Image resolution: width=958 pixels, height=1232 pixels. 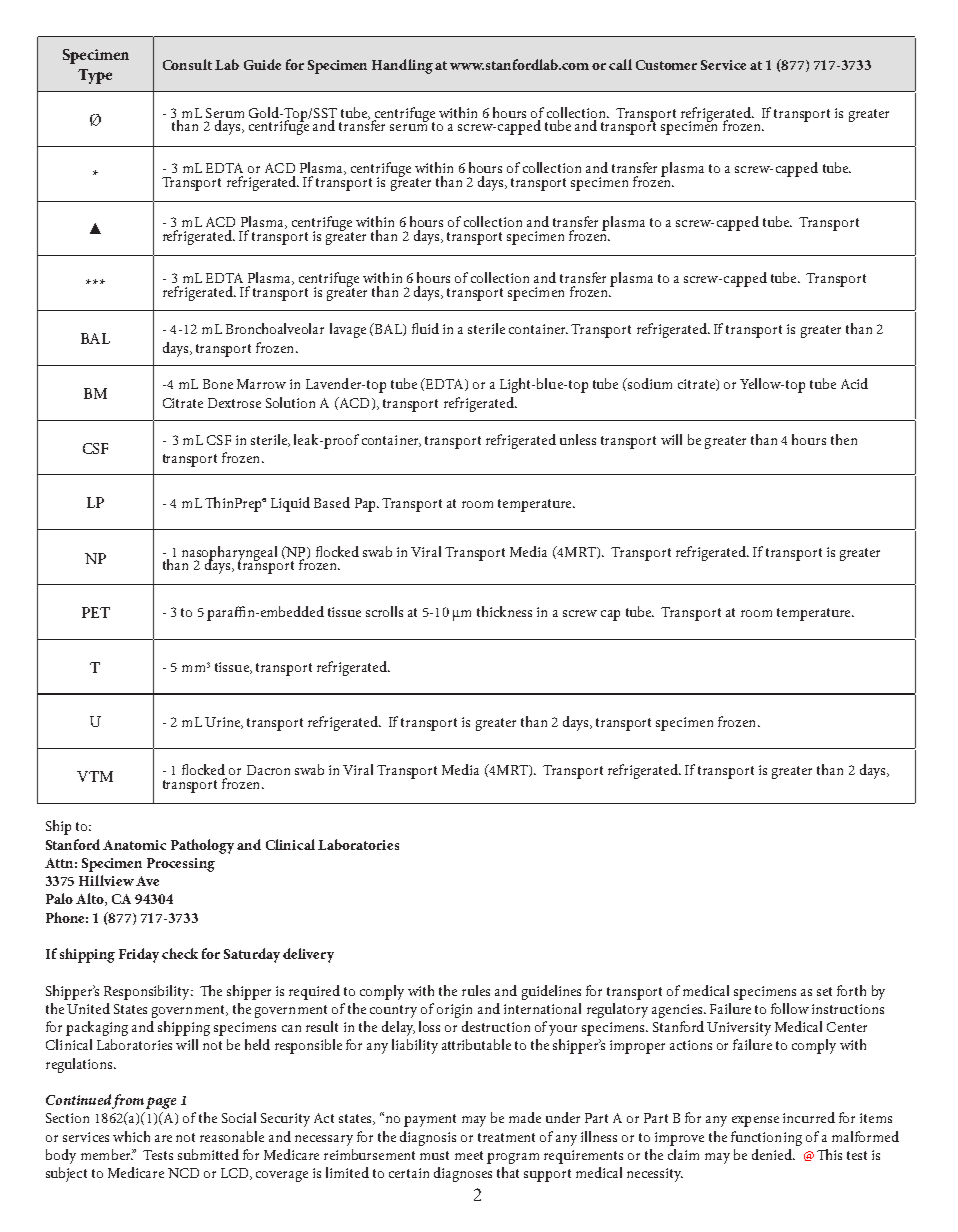 I want to click on Customer, so click(x=666, y=65).
